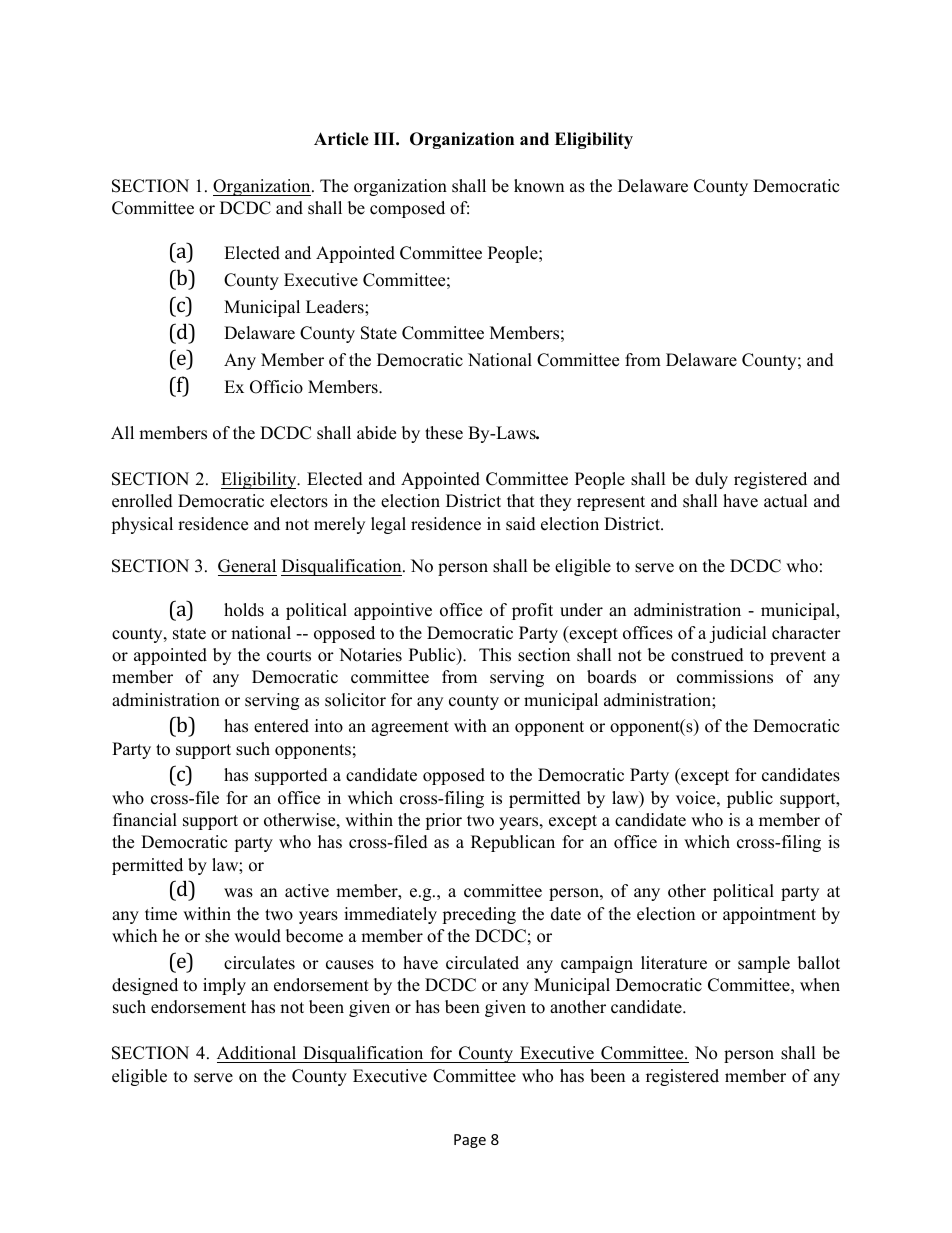  Describe the element at coordinates (341, 139) in the screenshot. I see `Article` at that location.
